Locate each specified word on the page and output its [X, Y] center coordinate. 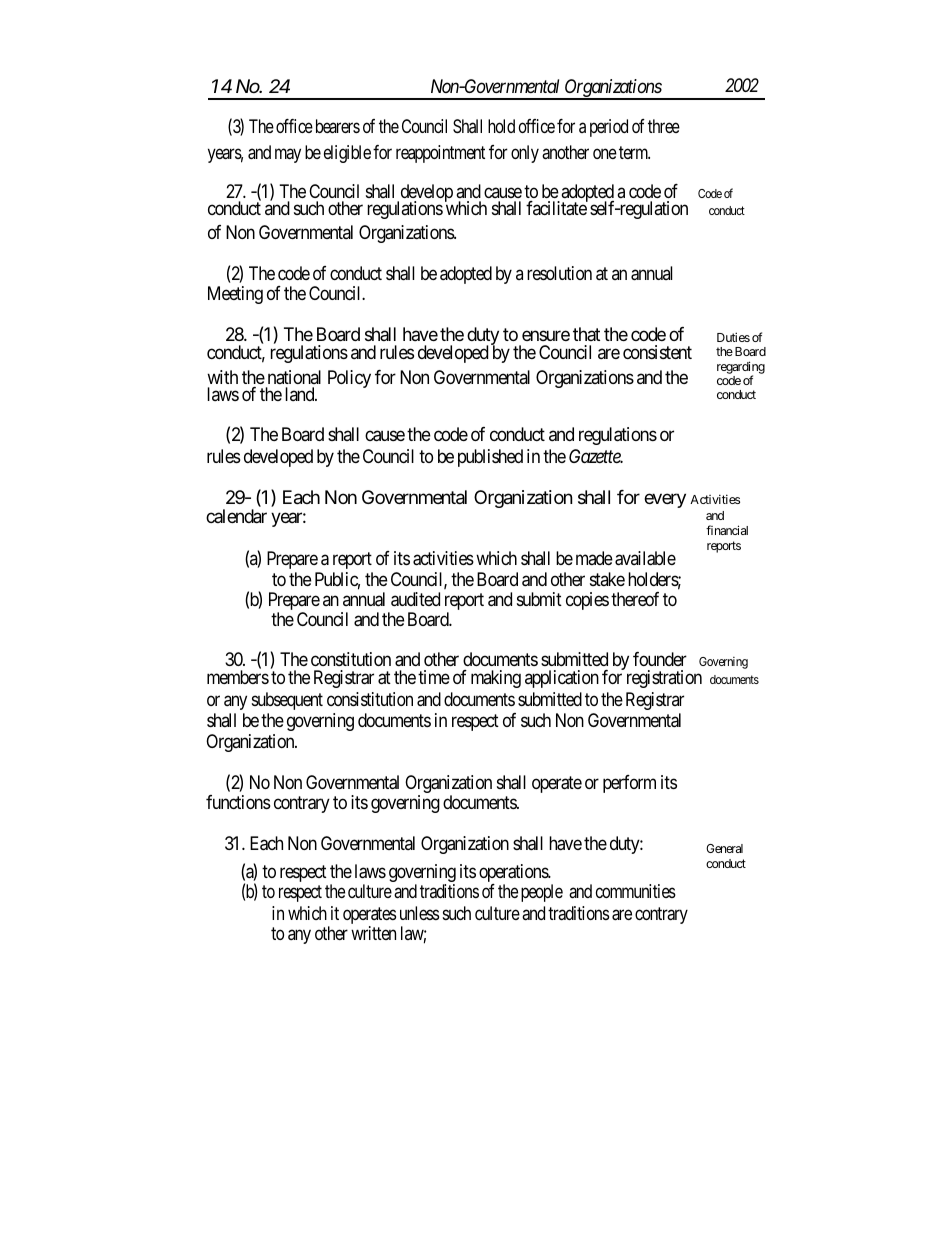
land [300, 394]
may [288, 155]
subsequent [287, 701]
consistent [657, 352]
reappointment [440, 154]
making [496, 679]
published [490, 458]
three [664, 126]
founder [660, 659]
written [373, 933]
